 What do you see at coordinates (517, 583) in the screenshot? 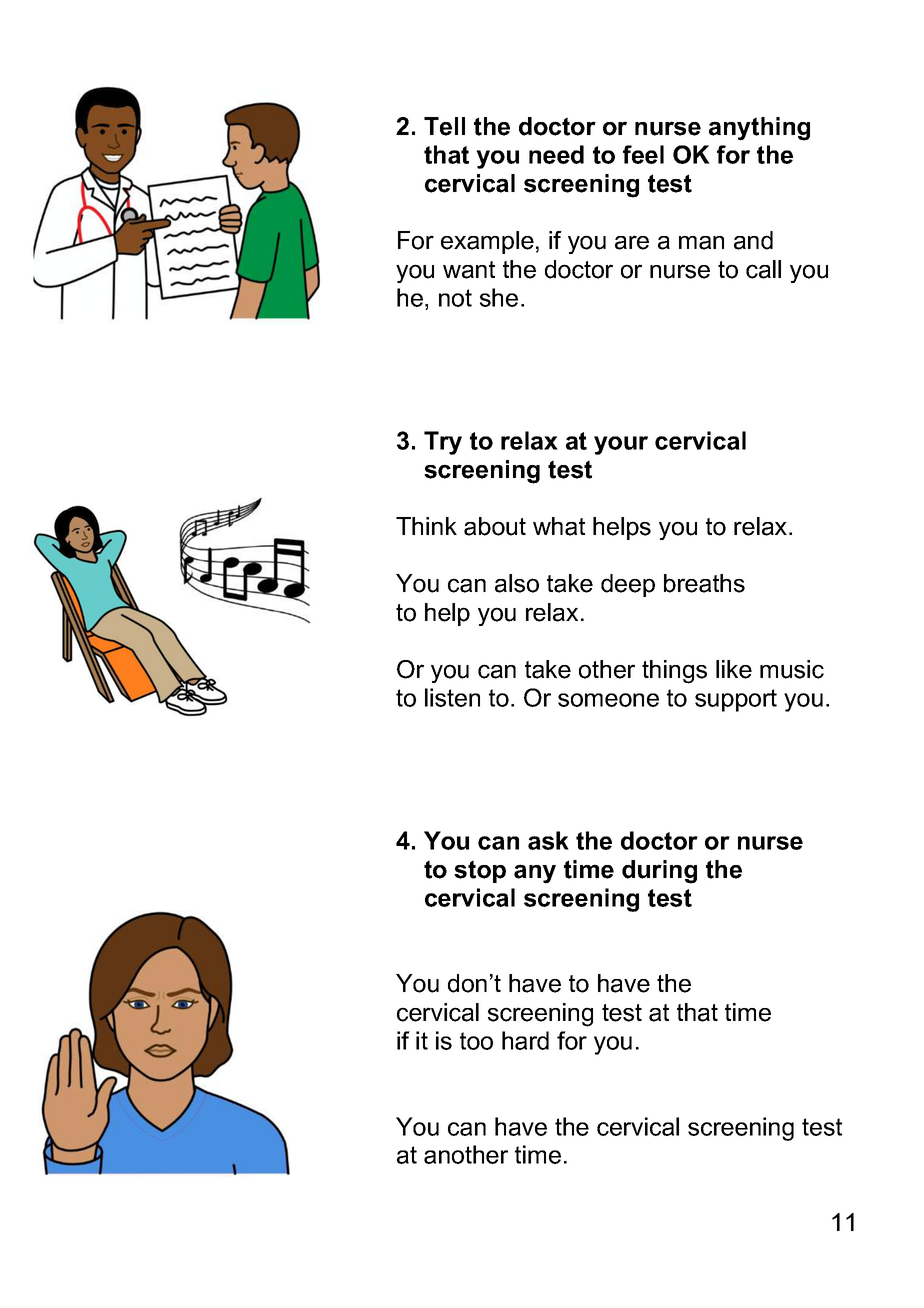
I see `also` at bounding box center [517, 583].
